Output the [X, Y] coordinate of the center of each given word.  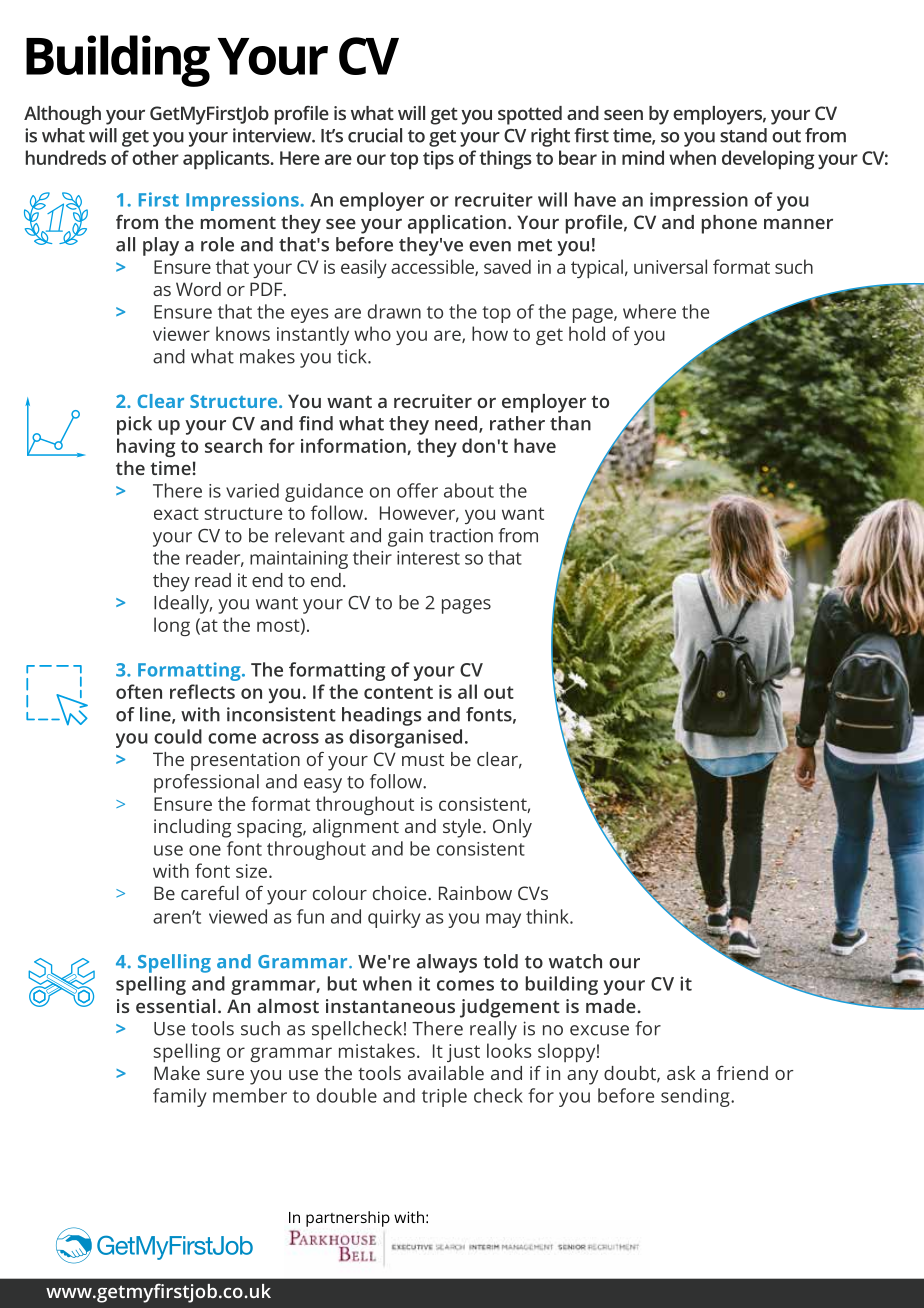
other [155, 157]
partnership [348, 1219]
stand [743, 135]
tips [438, 160]
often [139, 691]
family [180, 1097]
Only [512, 828]
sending [696, 1097]
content [398, 692]
